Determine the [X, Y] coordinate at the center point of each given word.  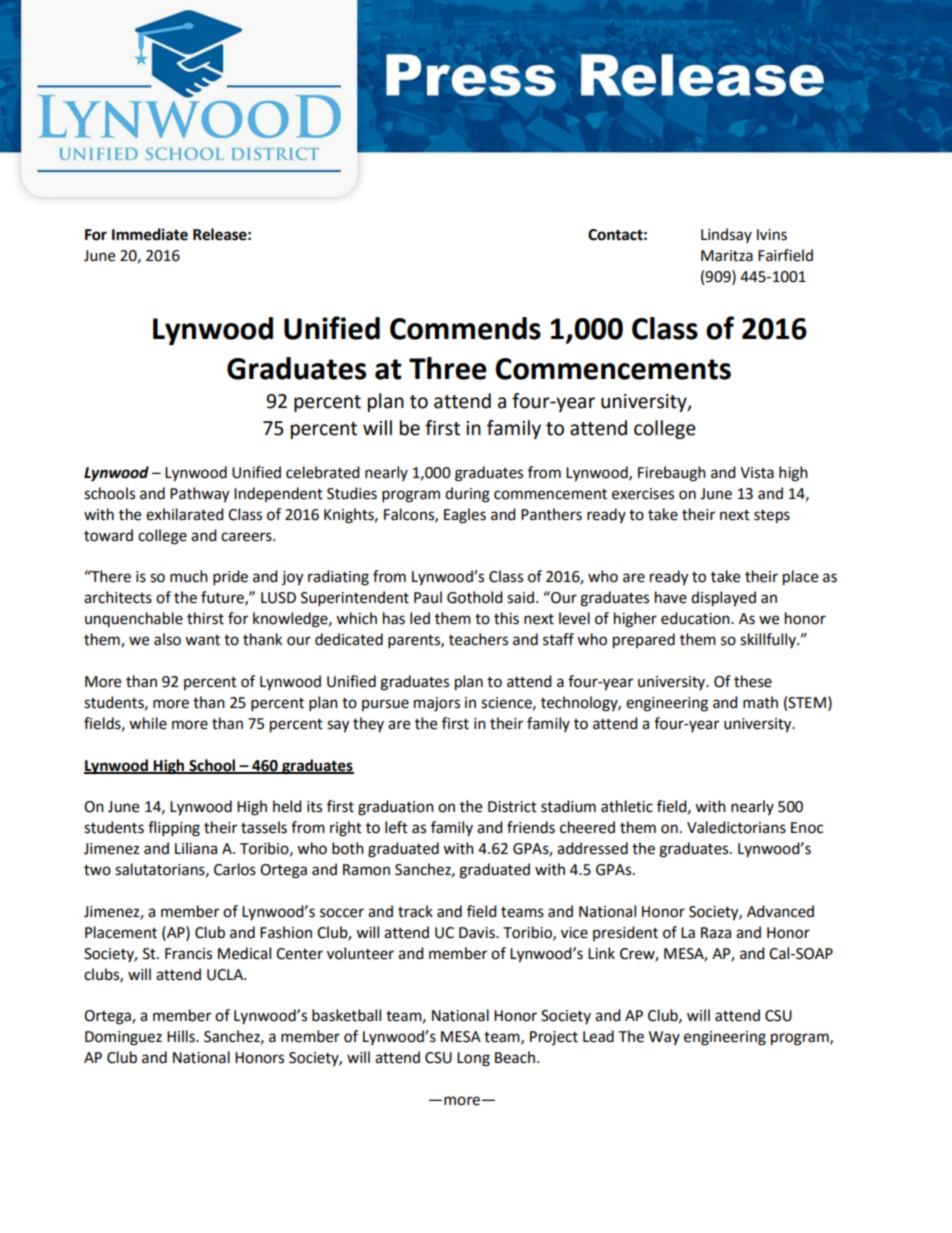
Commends [465, 328]
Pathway [199, 495]
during [467, 495]
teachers [478, 639]
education [696, 618]
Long [473, 1059]
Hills [182, 1036]
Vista [757, 473]
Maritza [727, 256]
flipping [174, 829]
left [396, 827]
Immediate [150, 234]
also [167, 639]
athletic [627, 806]
